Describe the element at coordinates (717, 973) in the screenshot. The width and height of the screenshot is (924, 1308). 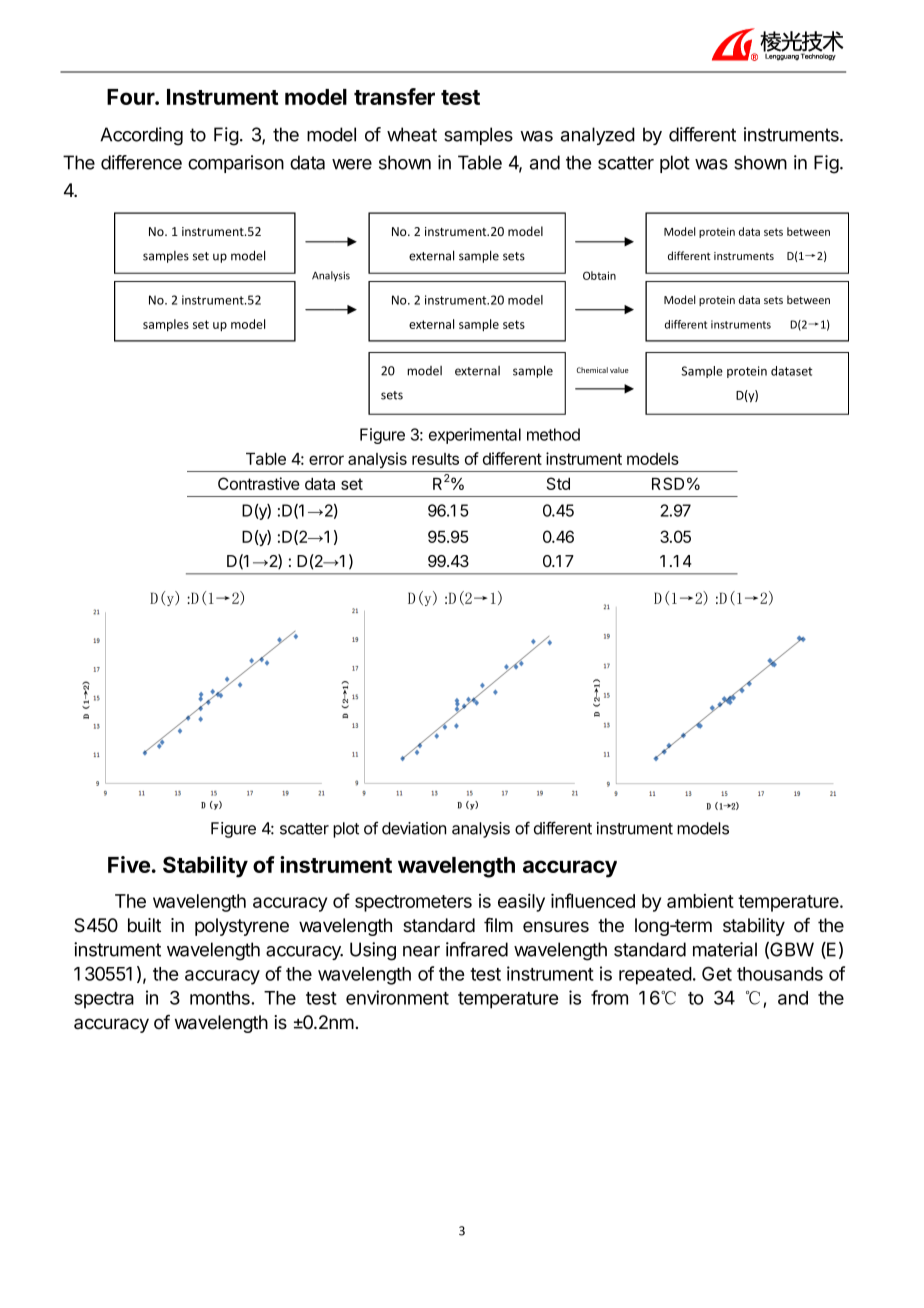
I see `Get` at that location.
